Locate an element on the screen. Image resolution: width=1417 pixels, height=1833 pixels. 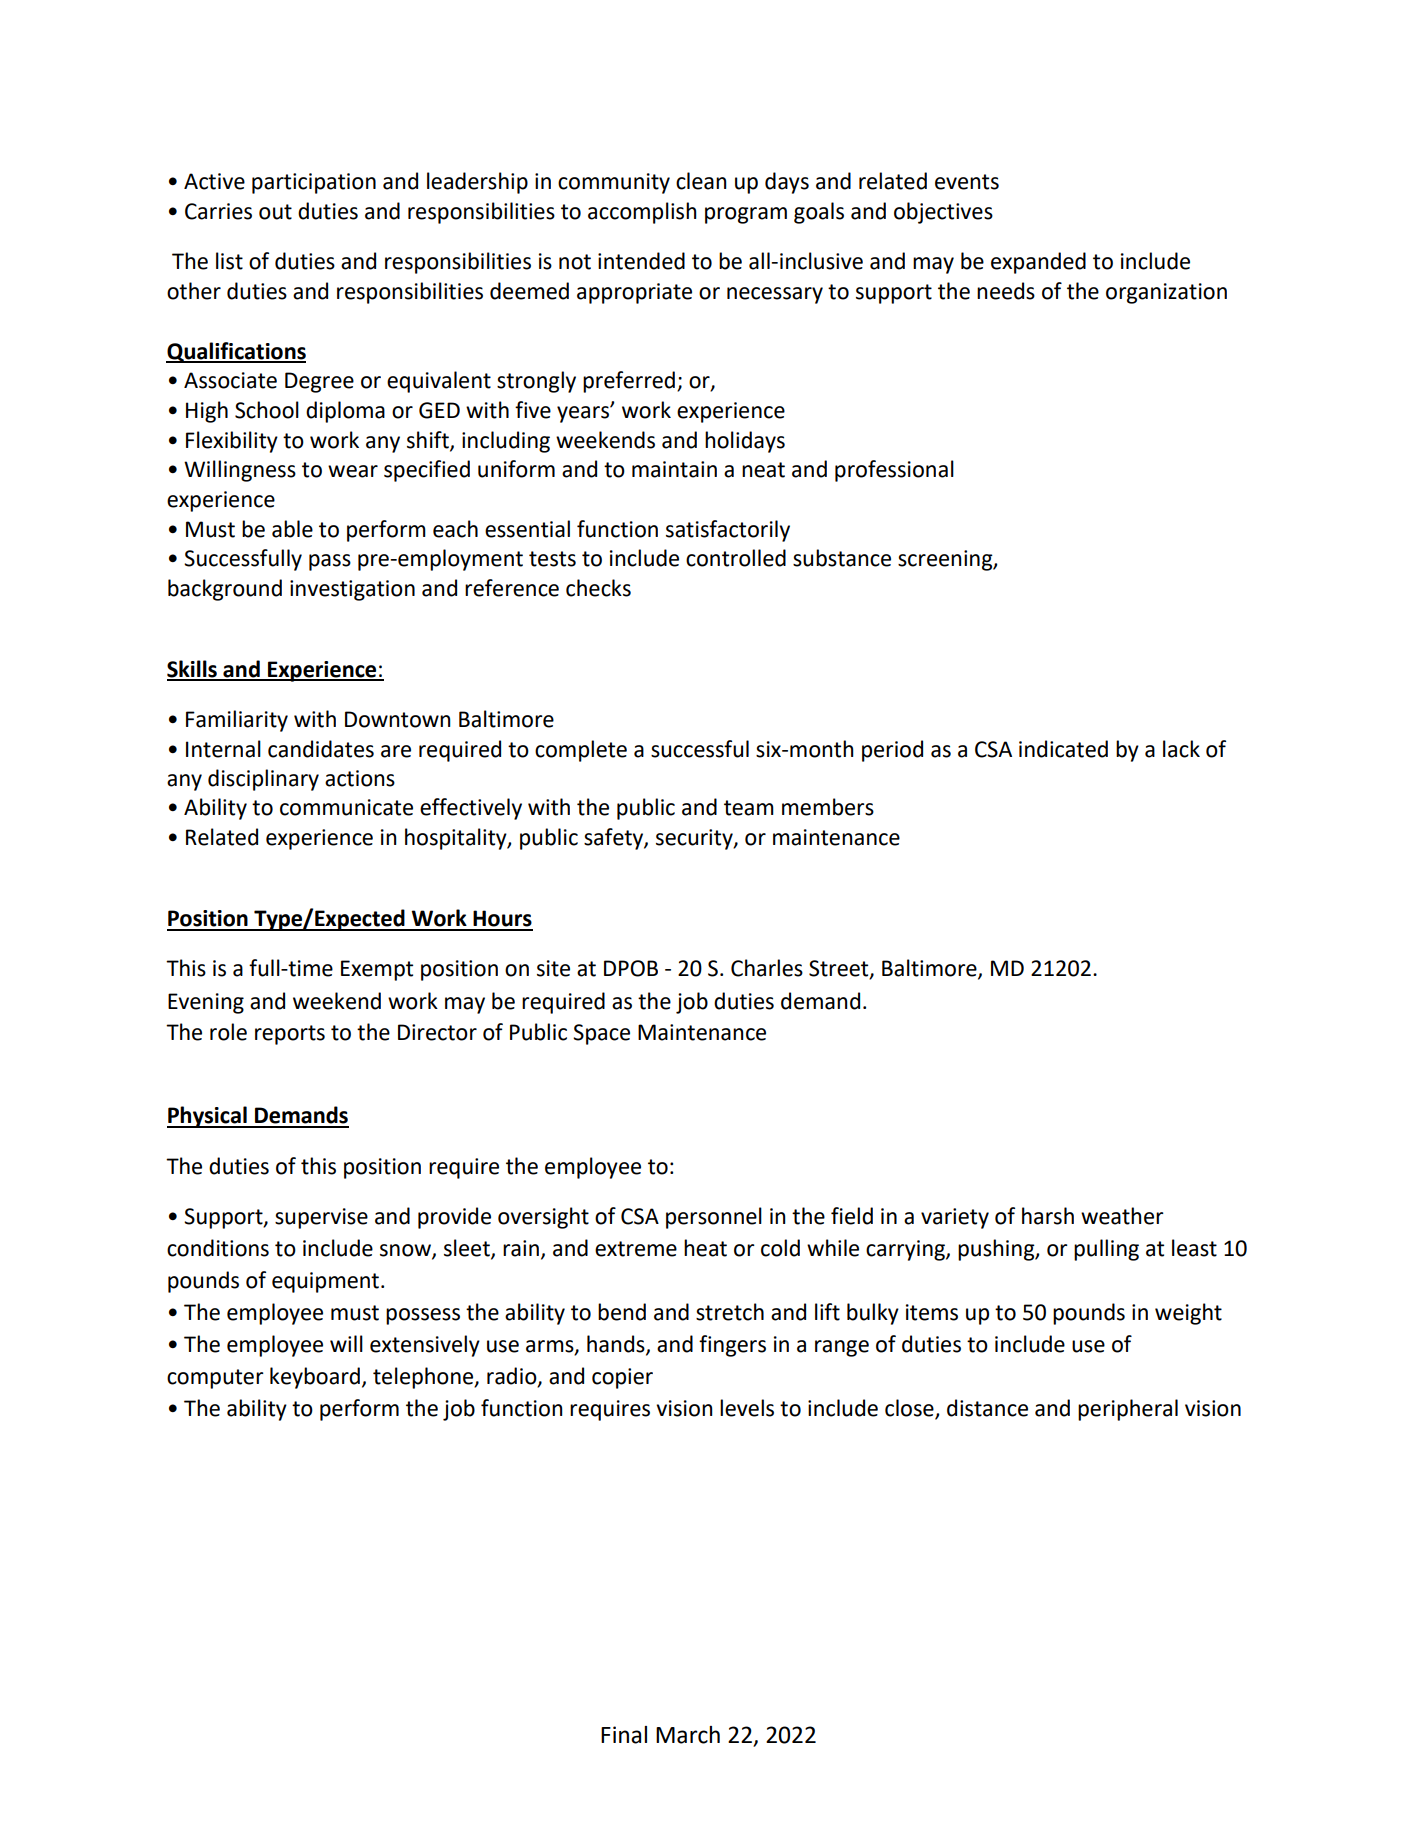
harsh is located at coordinates (1048, 1216).
